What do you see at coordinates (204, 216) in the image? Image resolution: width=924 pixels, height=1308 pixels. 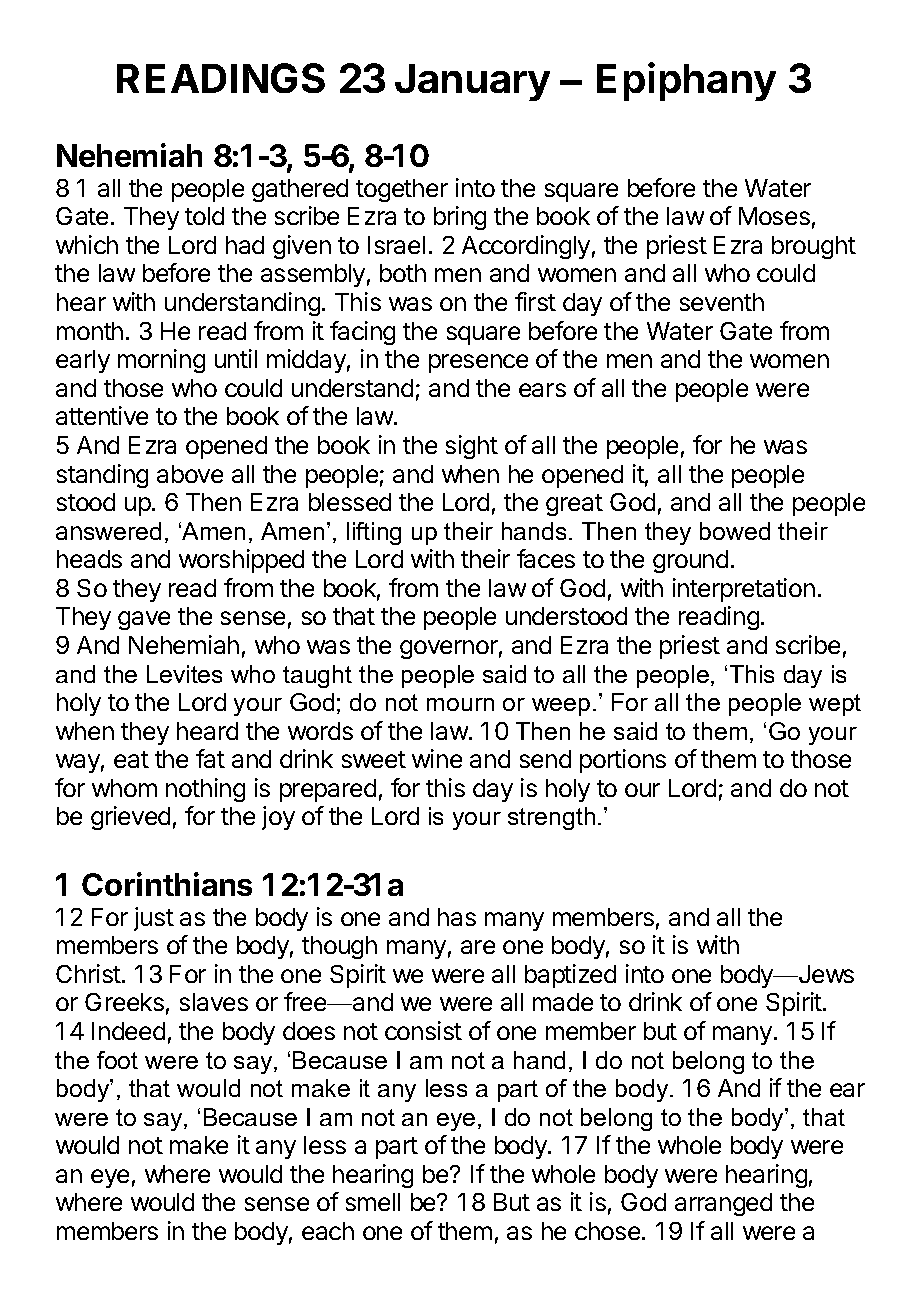 I see `told` at bounding box center [204, 216].
